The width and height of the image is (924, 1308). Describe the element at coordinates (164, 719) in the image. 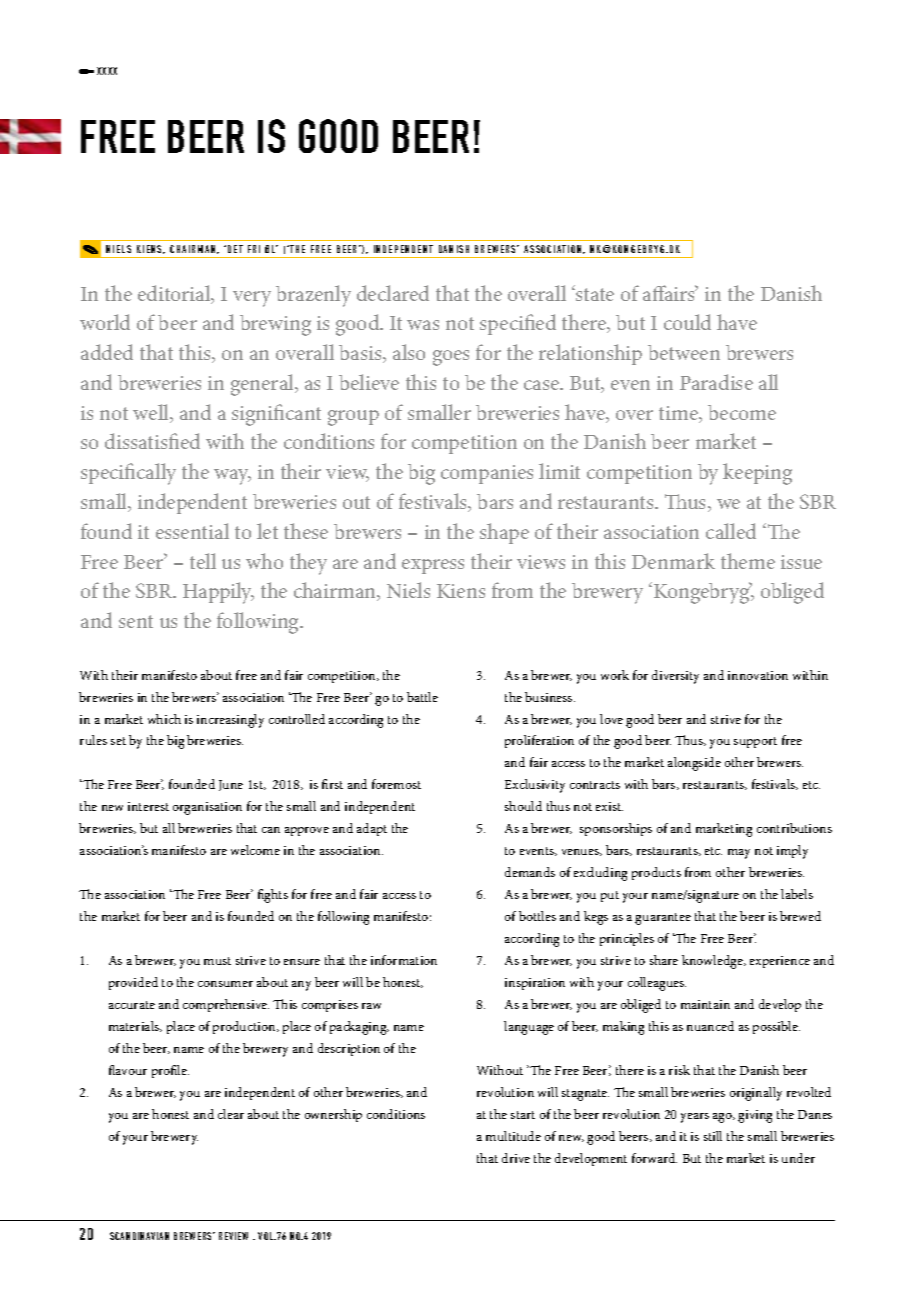

I see `which` at that location.
